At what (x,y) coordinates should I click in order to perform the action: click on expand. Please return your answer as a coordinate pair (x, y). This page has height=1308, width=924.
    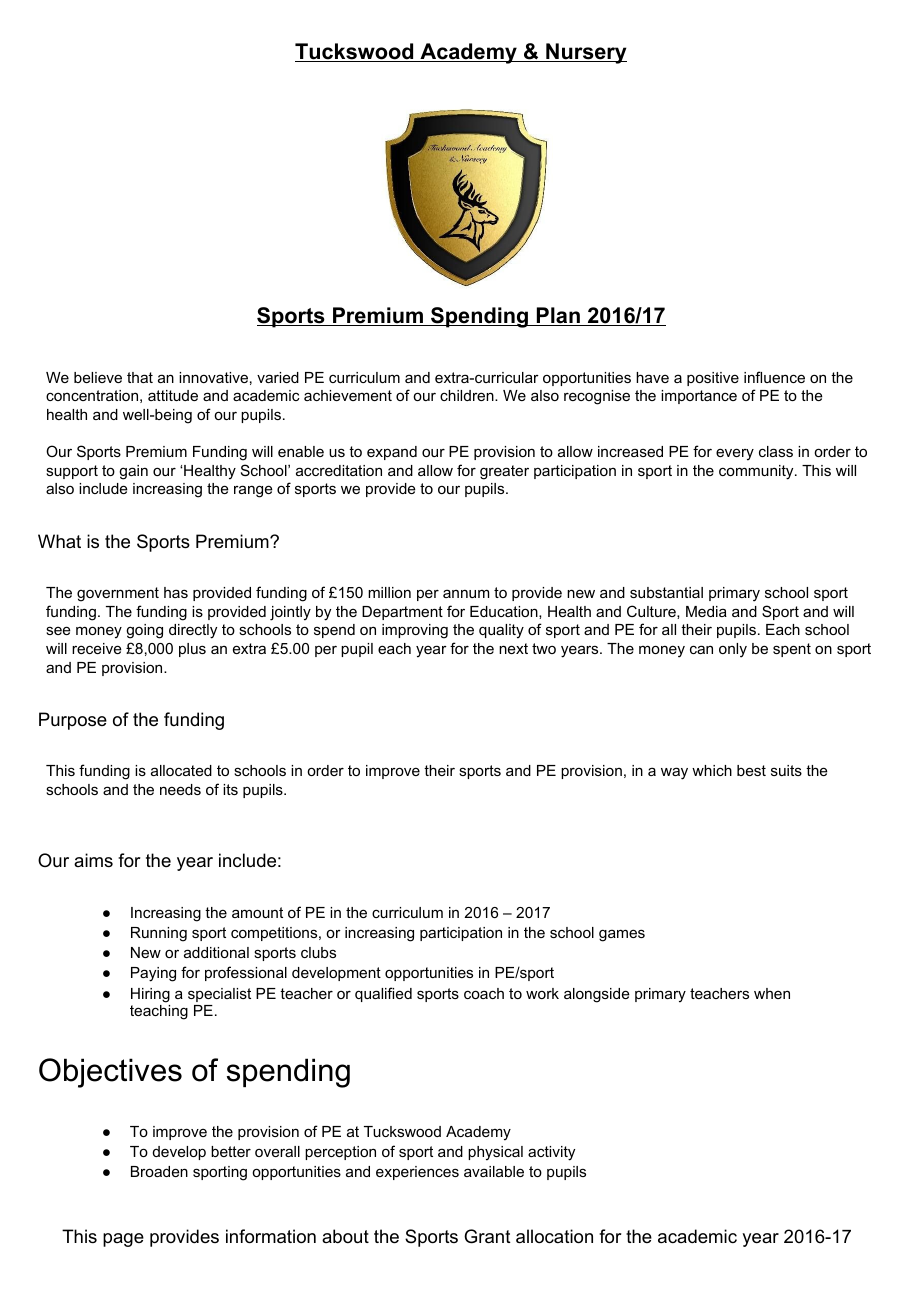
    Looking at the image, I should click on (392, 453).
